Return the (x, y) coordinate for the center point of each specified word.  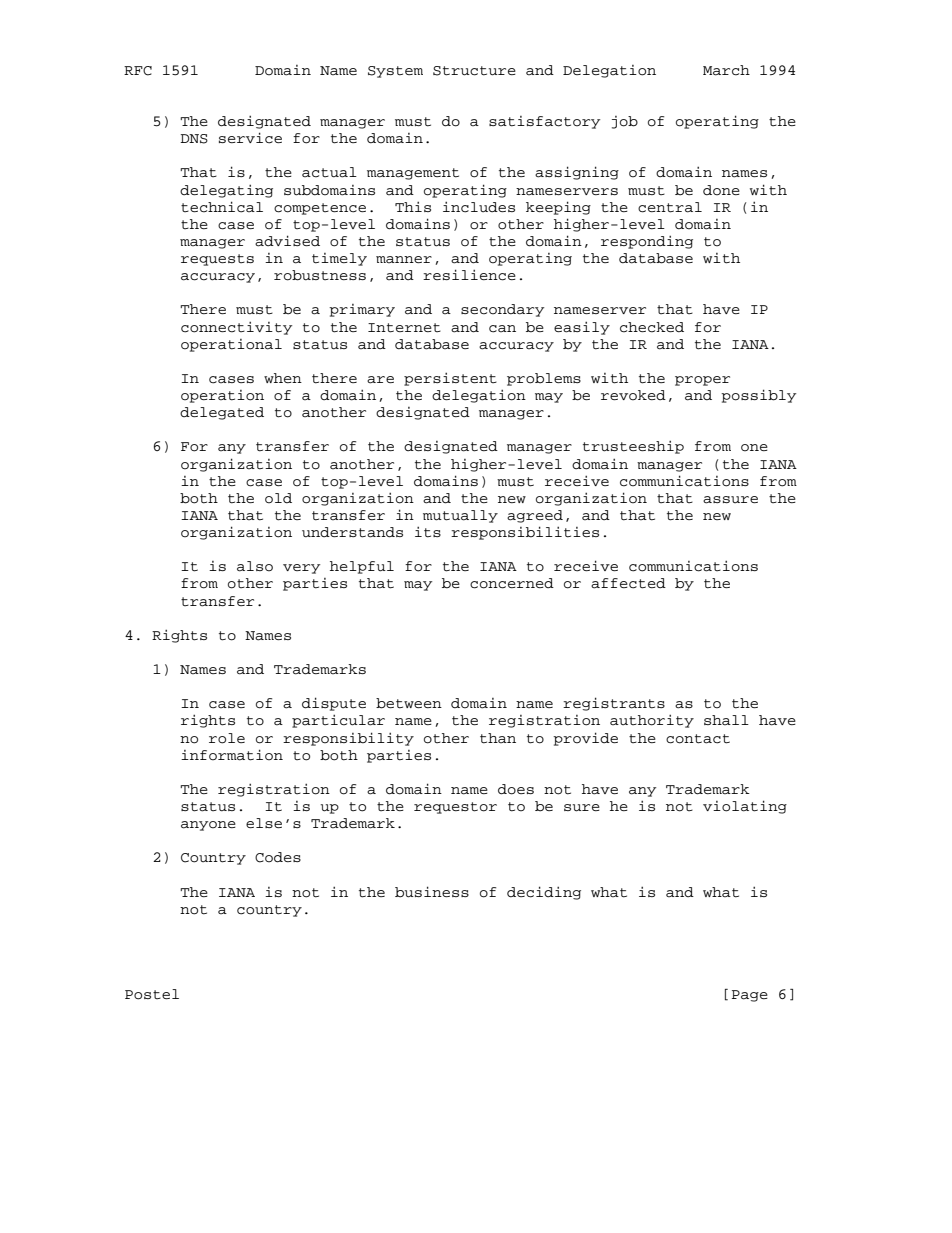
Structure (474, 71)
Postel (152, 994)
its (428, 532)
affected (628, 583)
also (255, 566)
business (432, 892)
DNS (194, 139)
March (726, 70)
